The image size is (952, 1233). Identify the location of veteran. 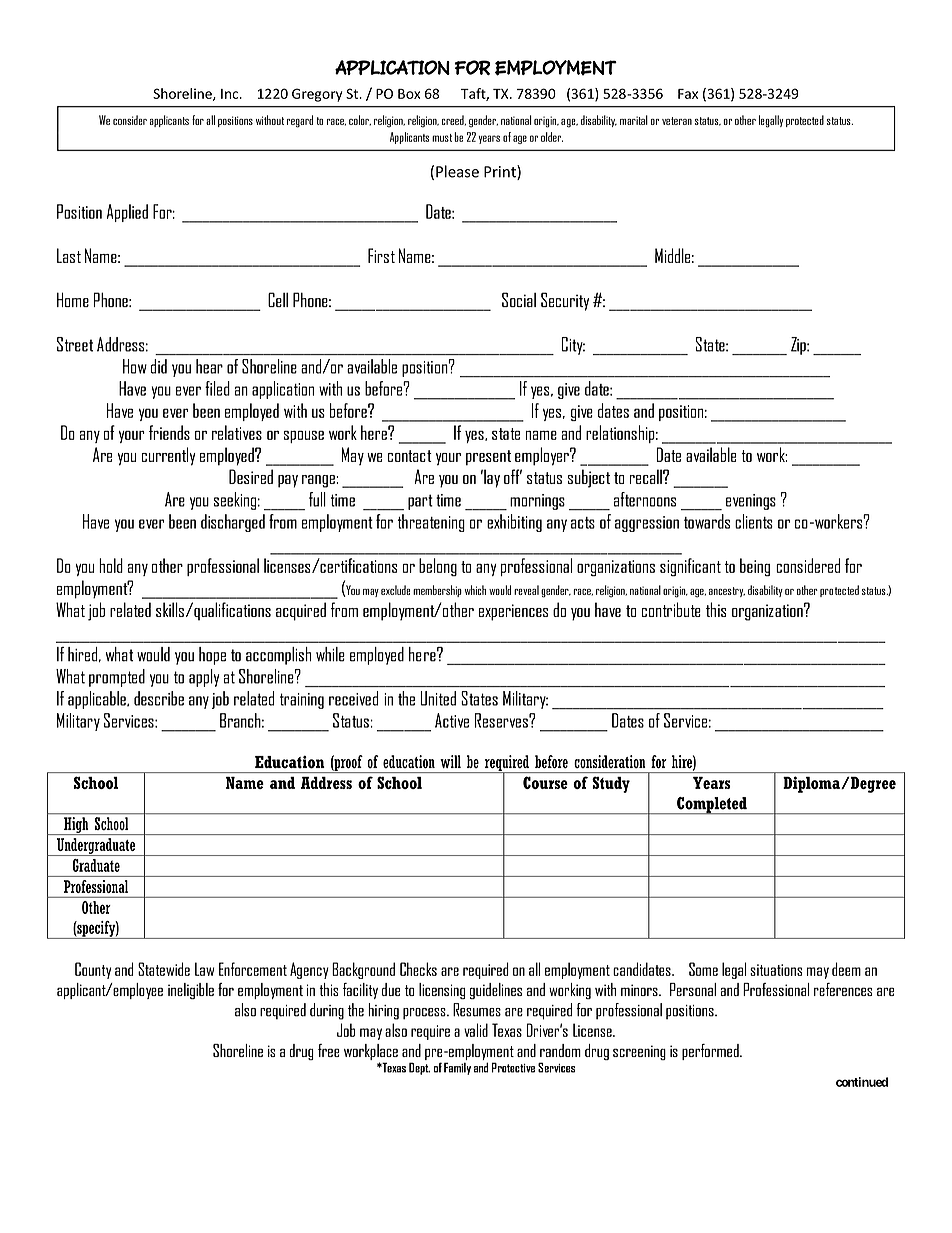
(677, 121).
